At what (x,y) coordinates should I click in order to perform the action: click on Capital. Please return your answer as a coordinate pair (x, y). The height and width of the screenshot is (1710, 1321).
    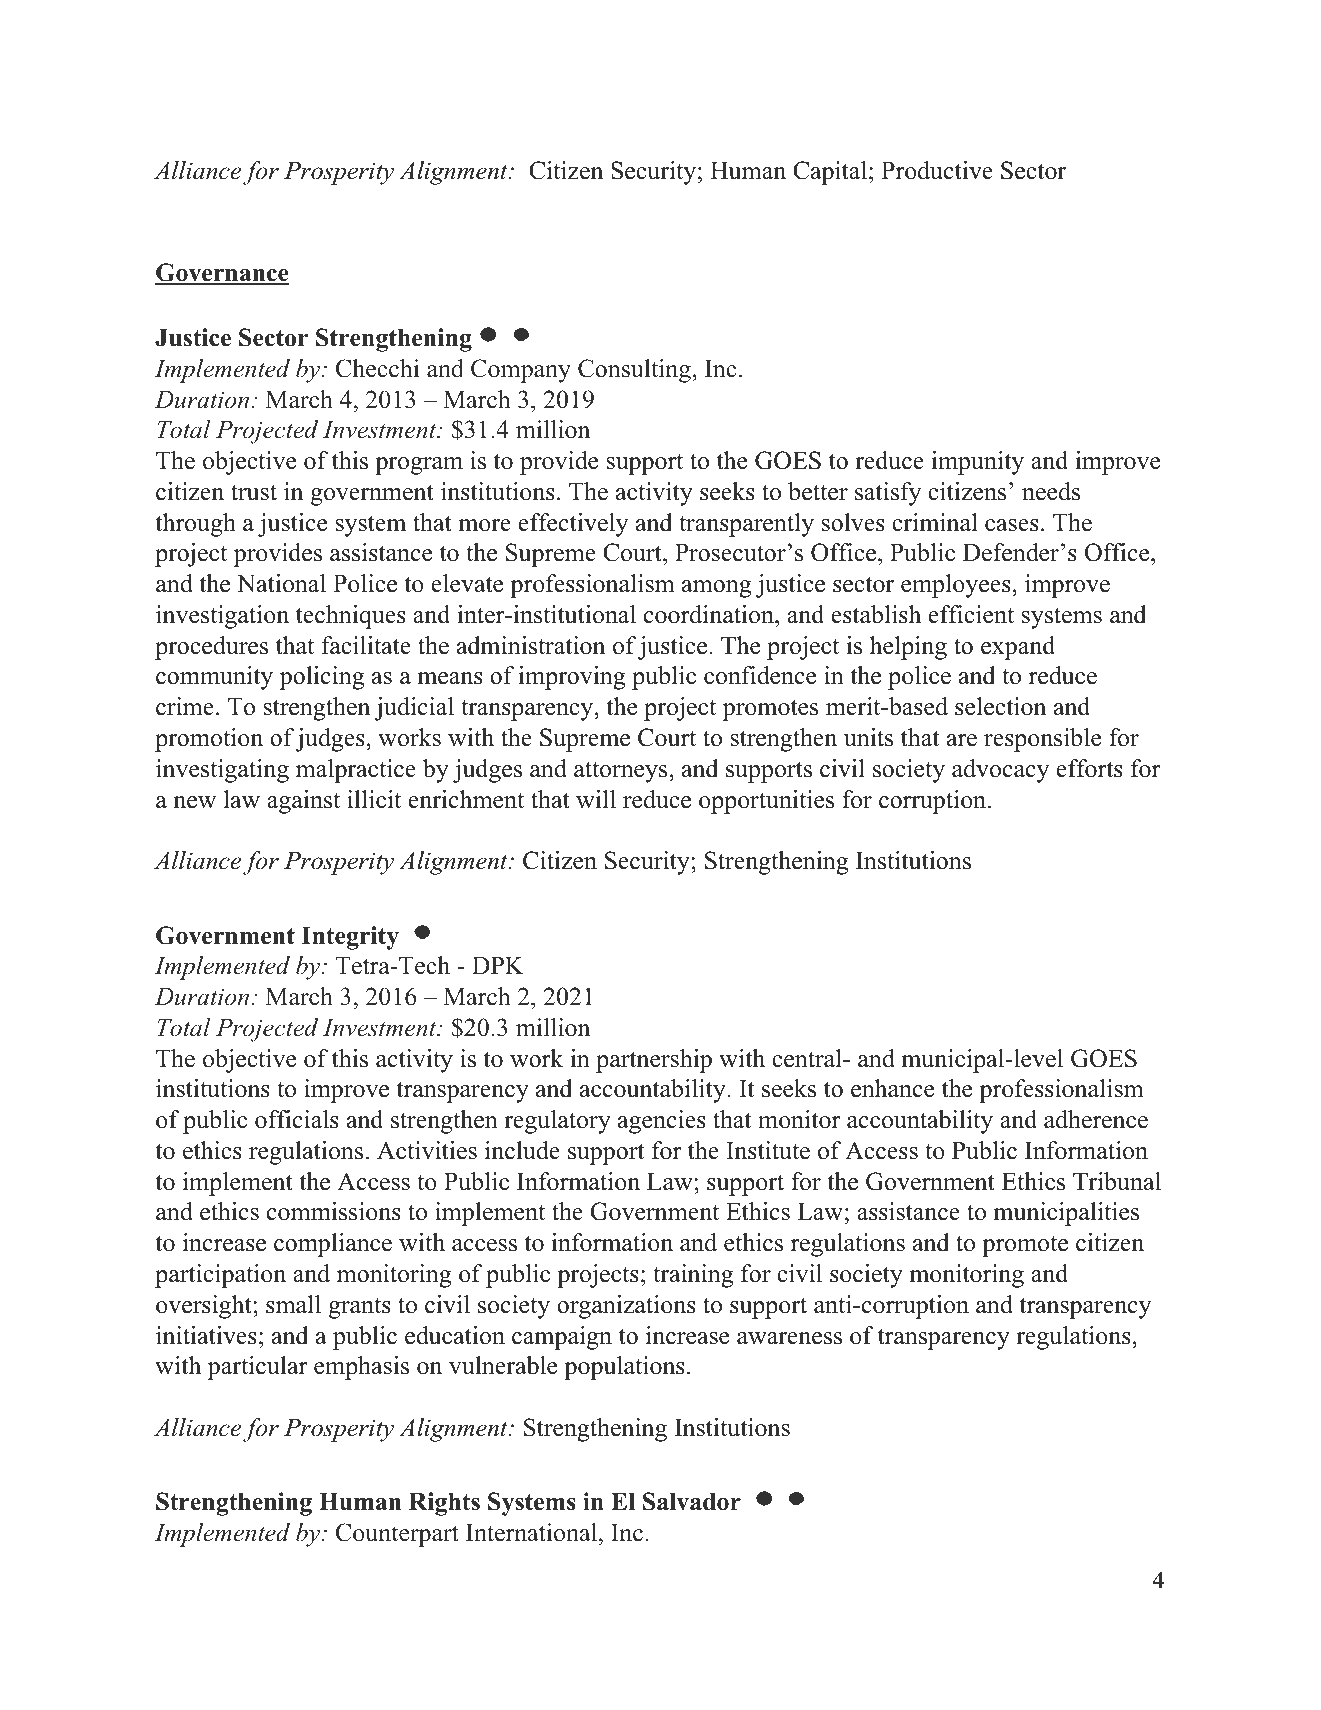
    Looking at the image, I should click on (830, 173).
